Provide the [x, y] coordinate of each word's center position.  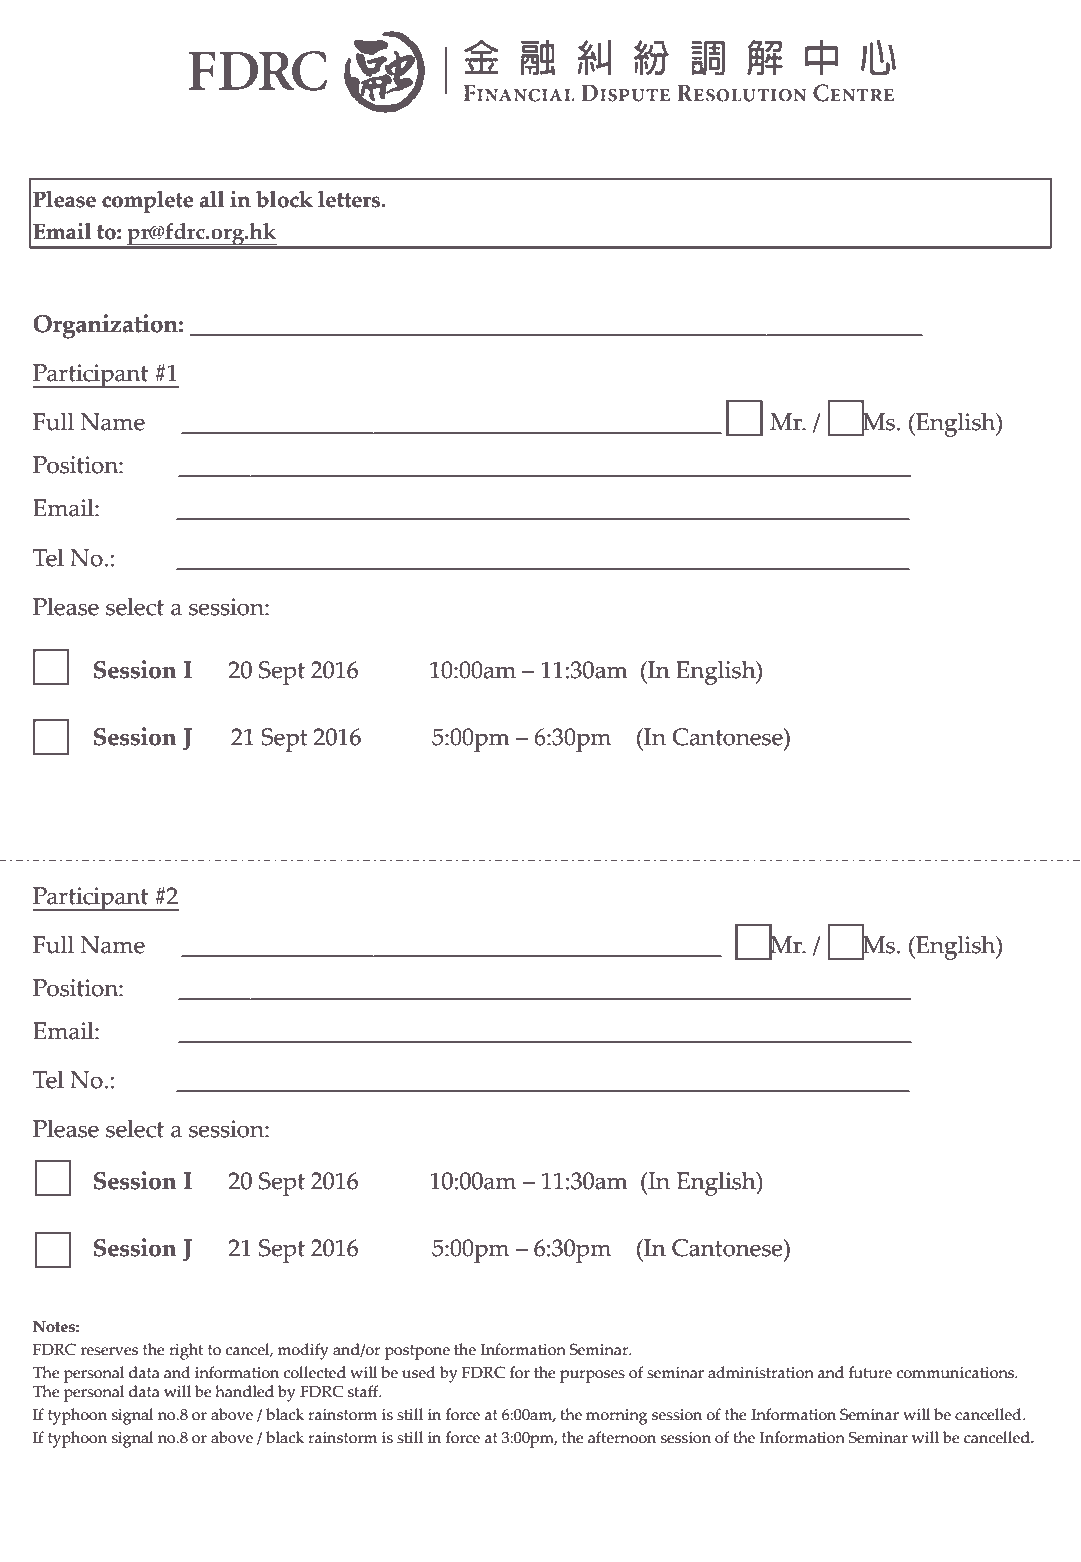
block [284, 199]
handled [244, 1391]
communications [957, 1373]
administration [761, 1372]
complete [147, 202]
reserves [109, 1351]
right [186, 1351]
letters [350, 199]
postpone [417, 1352]
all [212, 199]
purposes [592, 1376]
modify [303, 1351]
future [870, 1372]
